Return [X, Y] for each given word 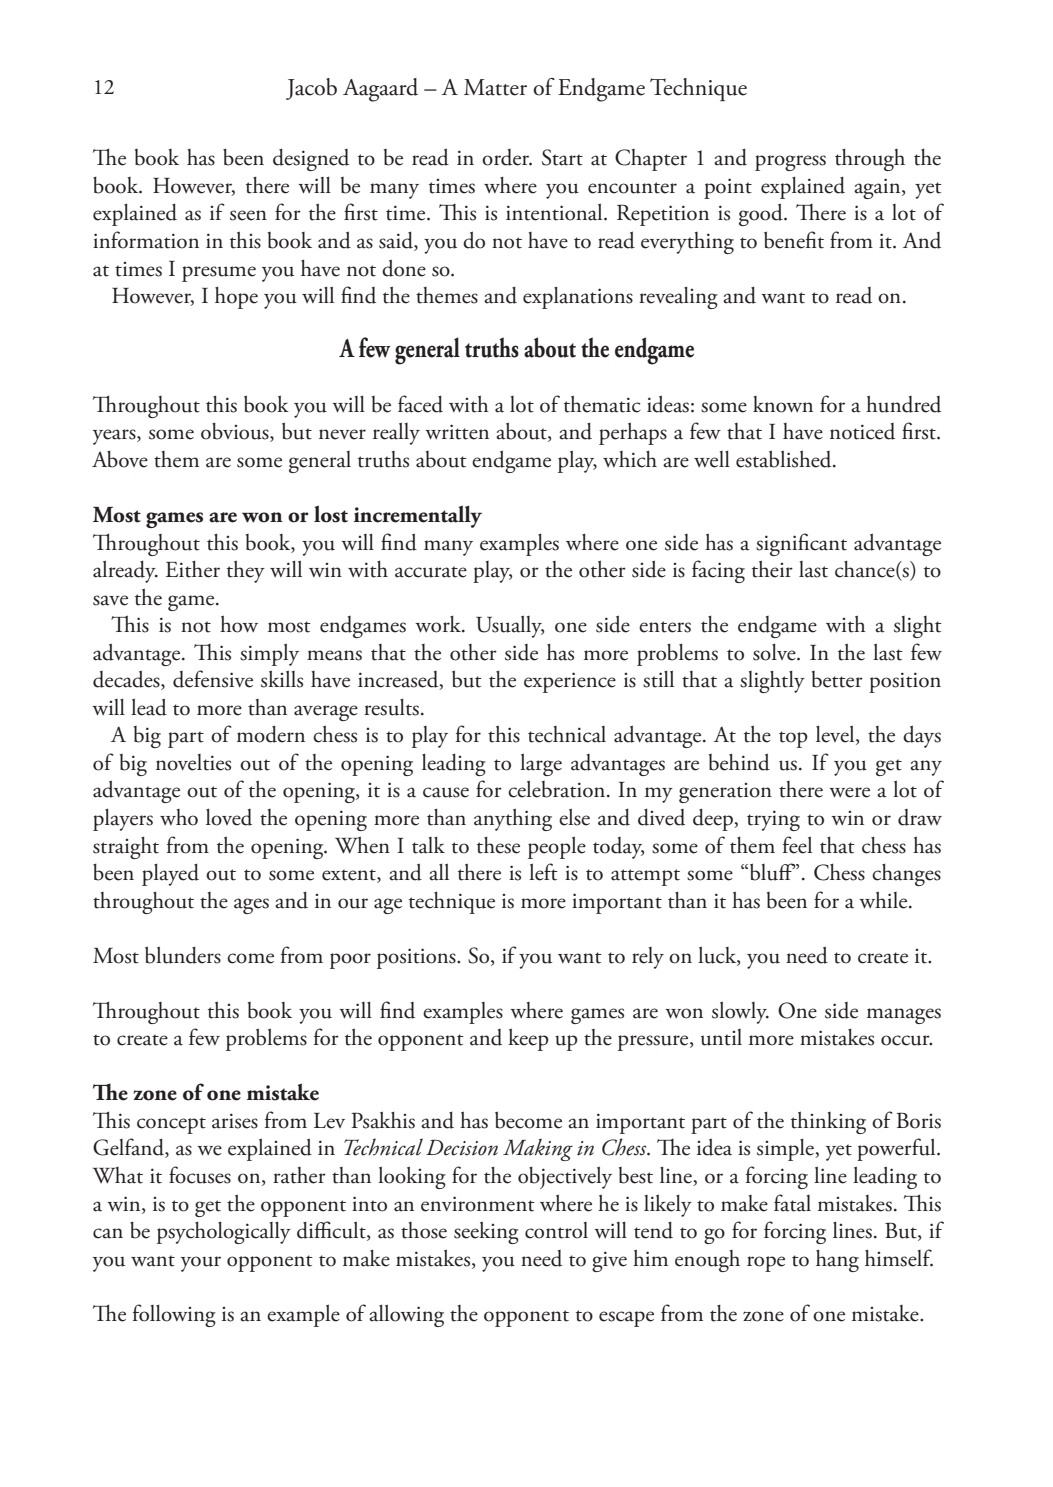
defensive [213, 679]
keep [528, 1039]
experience [570, 682]
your [201, 1264]
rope [766, 1264]
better [837, 679]
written [457, 432]
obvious [236, 432]
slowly [740, 1012]
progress [790, 163]
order [507, 157]
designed [311, 159]
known [783, 404]
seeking [486, 1232]
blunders [183, 955]
